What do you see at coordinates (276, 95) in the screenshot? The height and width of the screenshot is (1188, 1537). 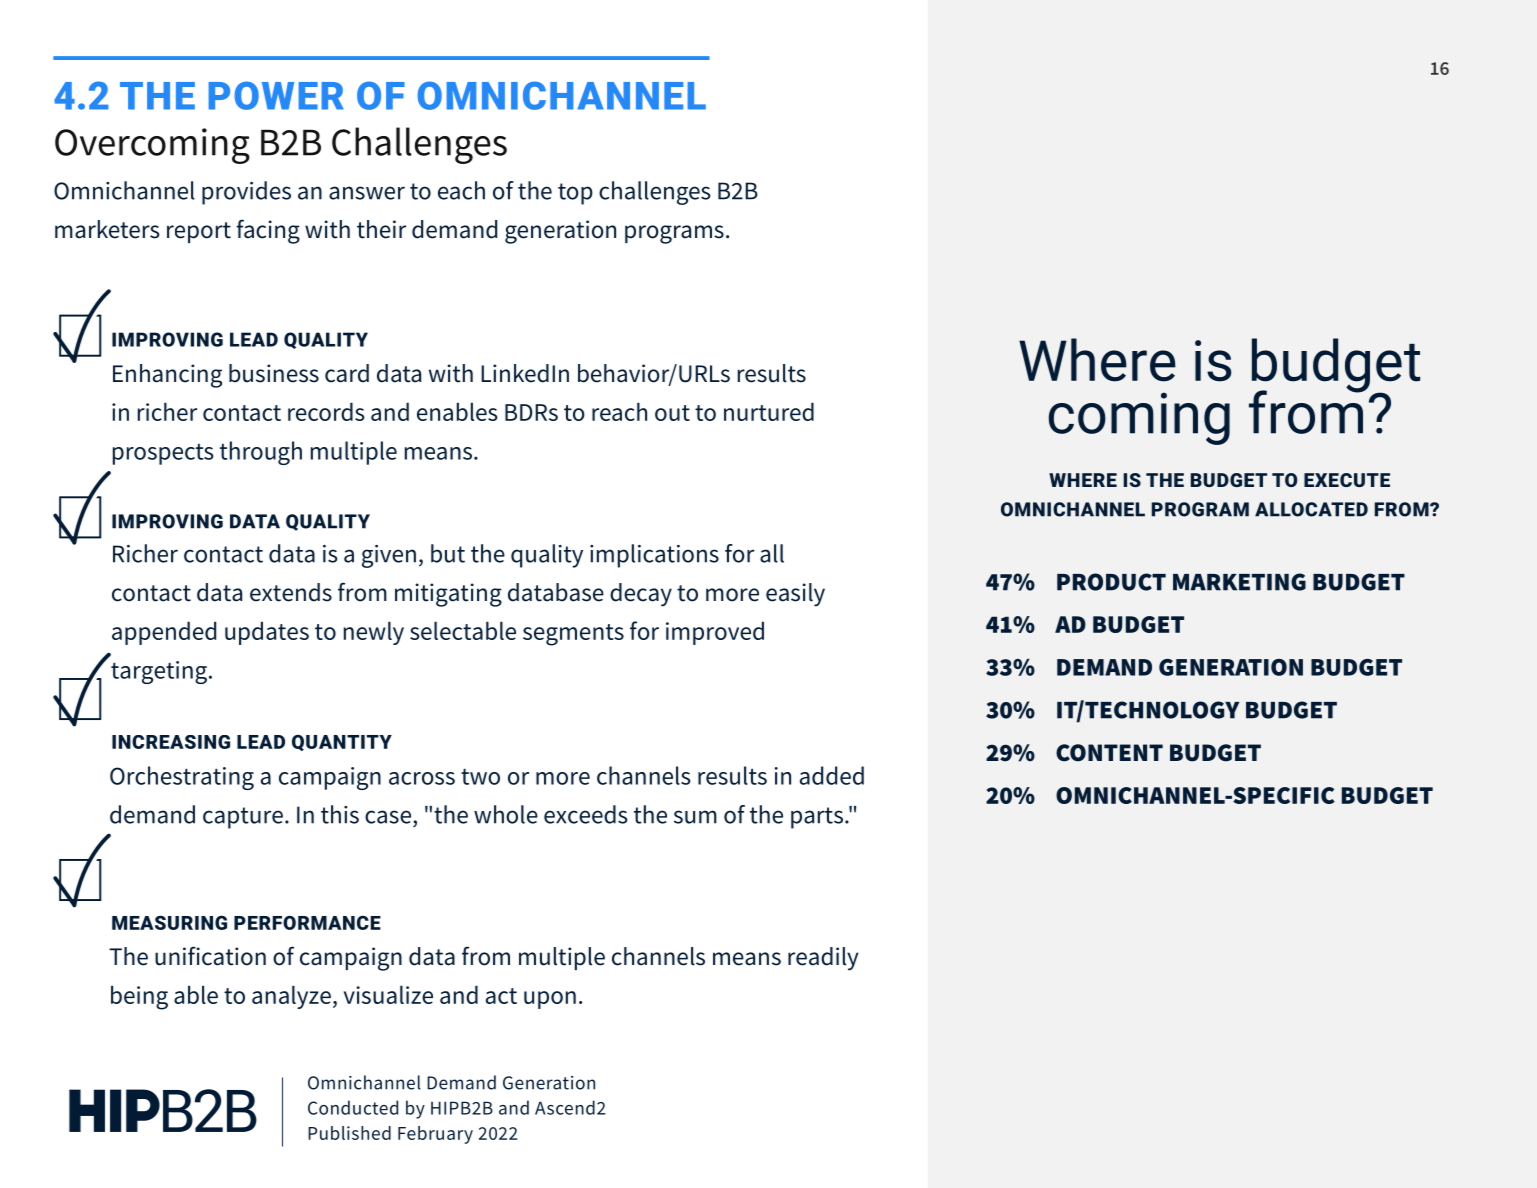 I see `POWER` at bounding box center [276, 95].
